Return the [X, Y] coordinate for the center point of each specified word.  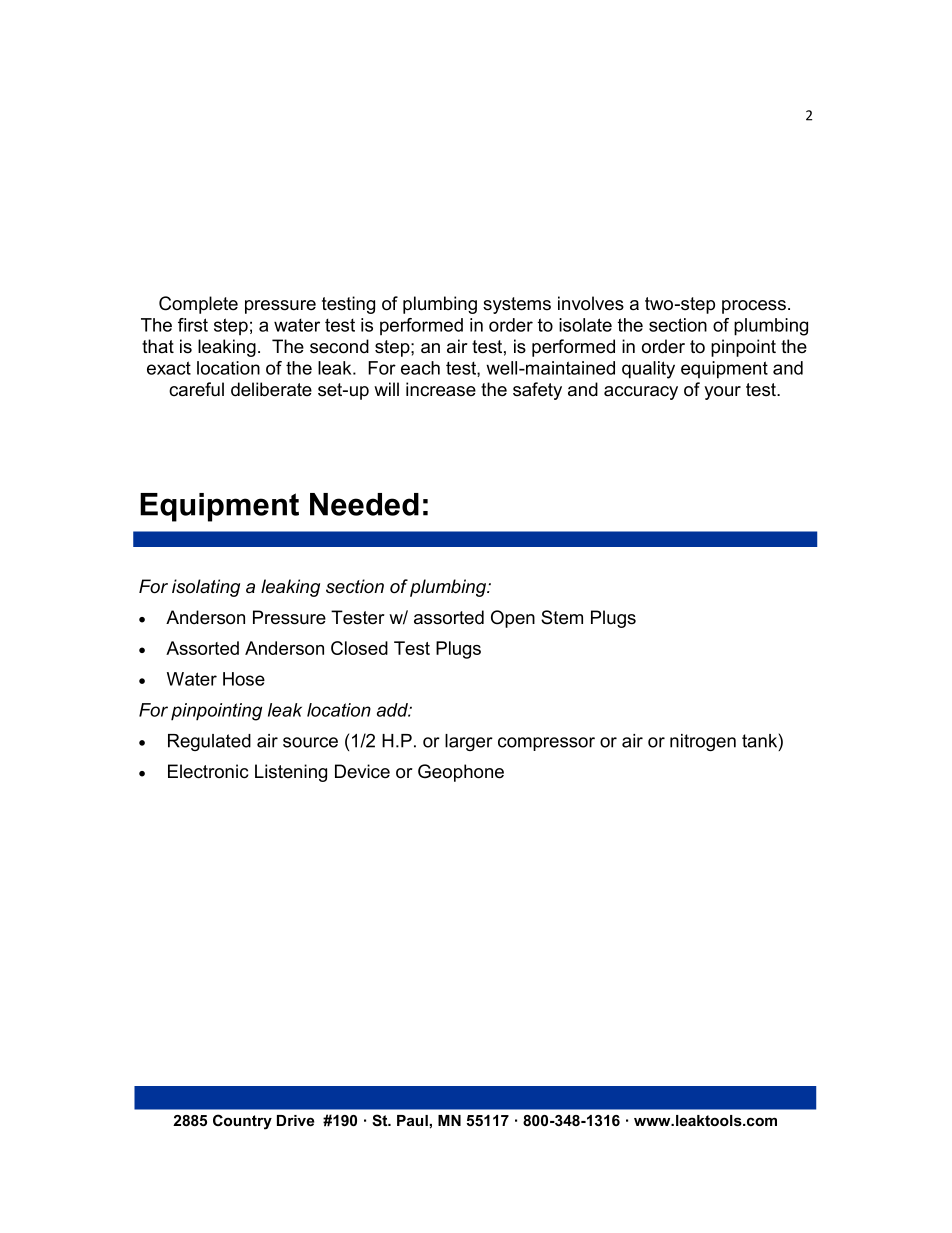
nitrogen [703, 742]
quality [648, 370]
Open [513, 619]
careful [196, 389]
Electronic [208, 771]
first [193, 325]
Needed [364, 504]
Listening [291, 773]
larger [469, 742]
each [420, 368]
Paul [413, 1120]
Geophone [461, 773]
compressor [546, 744]
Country [242, 1122]
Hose [244, 679]
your [722, 393]
